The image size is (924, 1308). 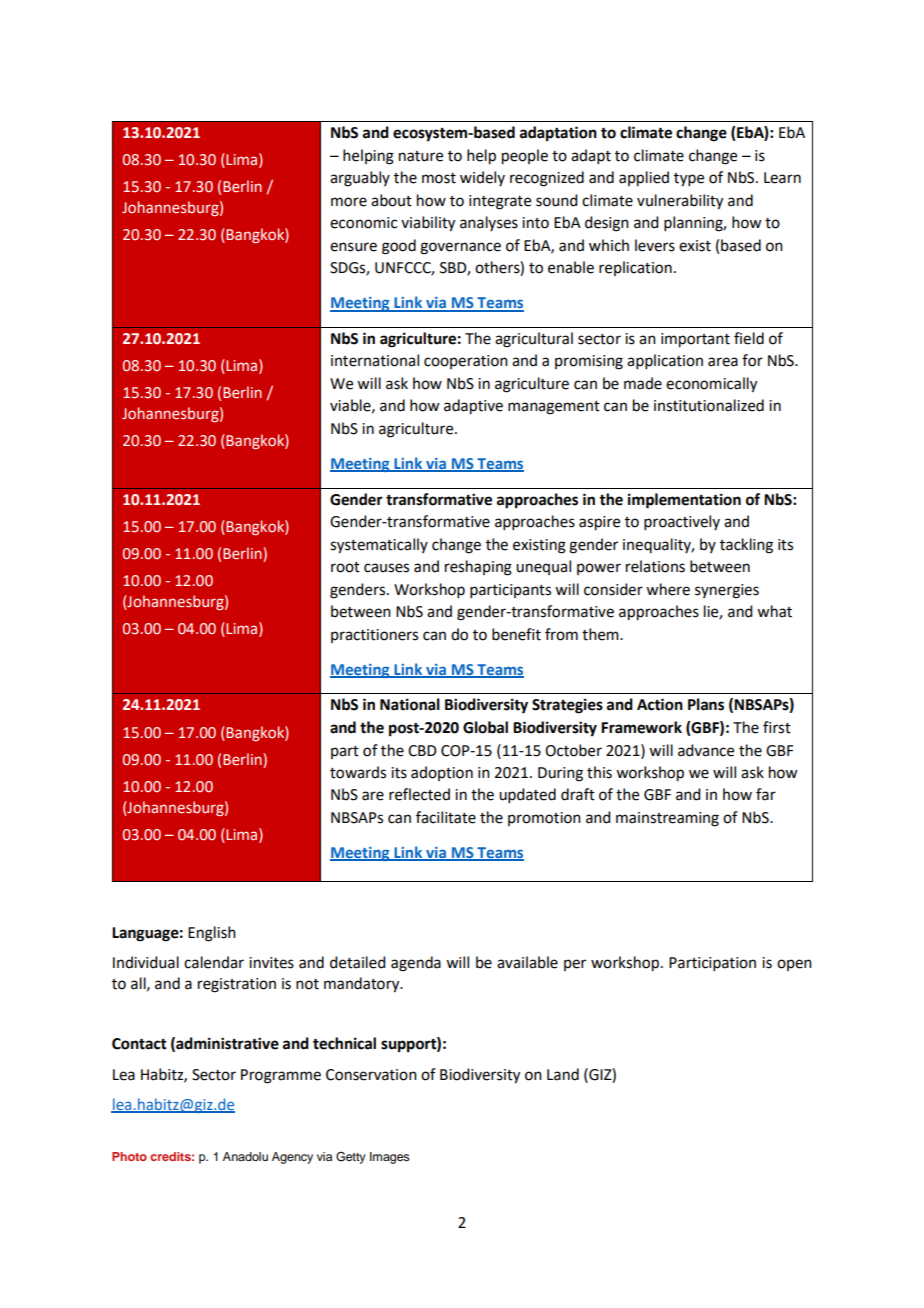 I want to click on Anadolu, so click(x=245, y=1156).
